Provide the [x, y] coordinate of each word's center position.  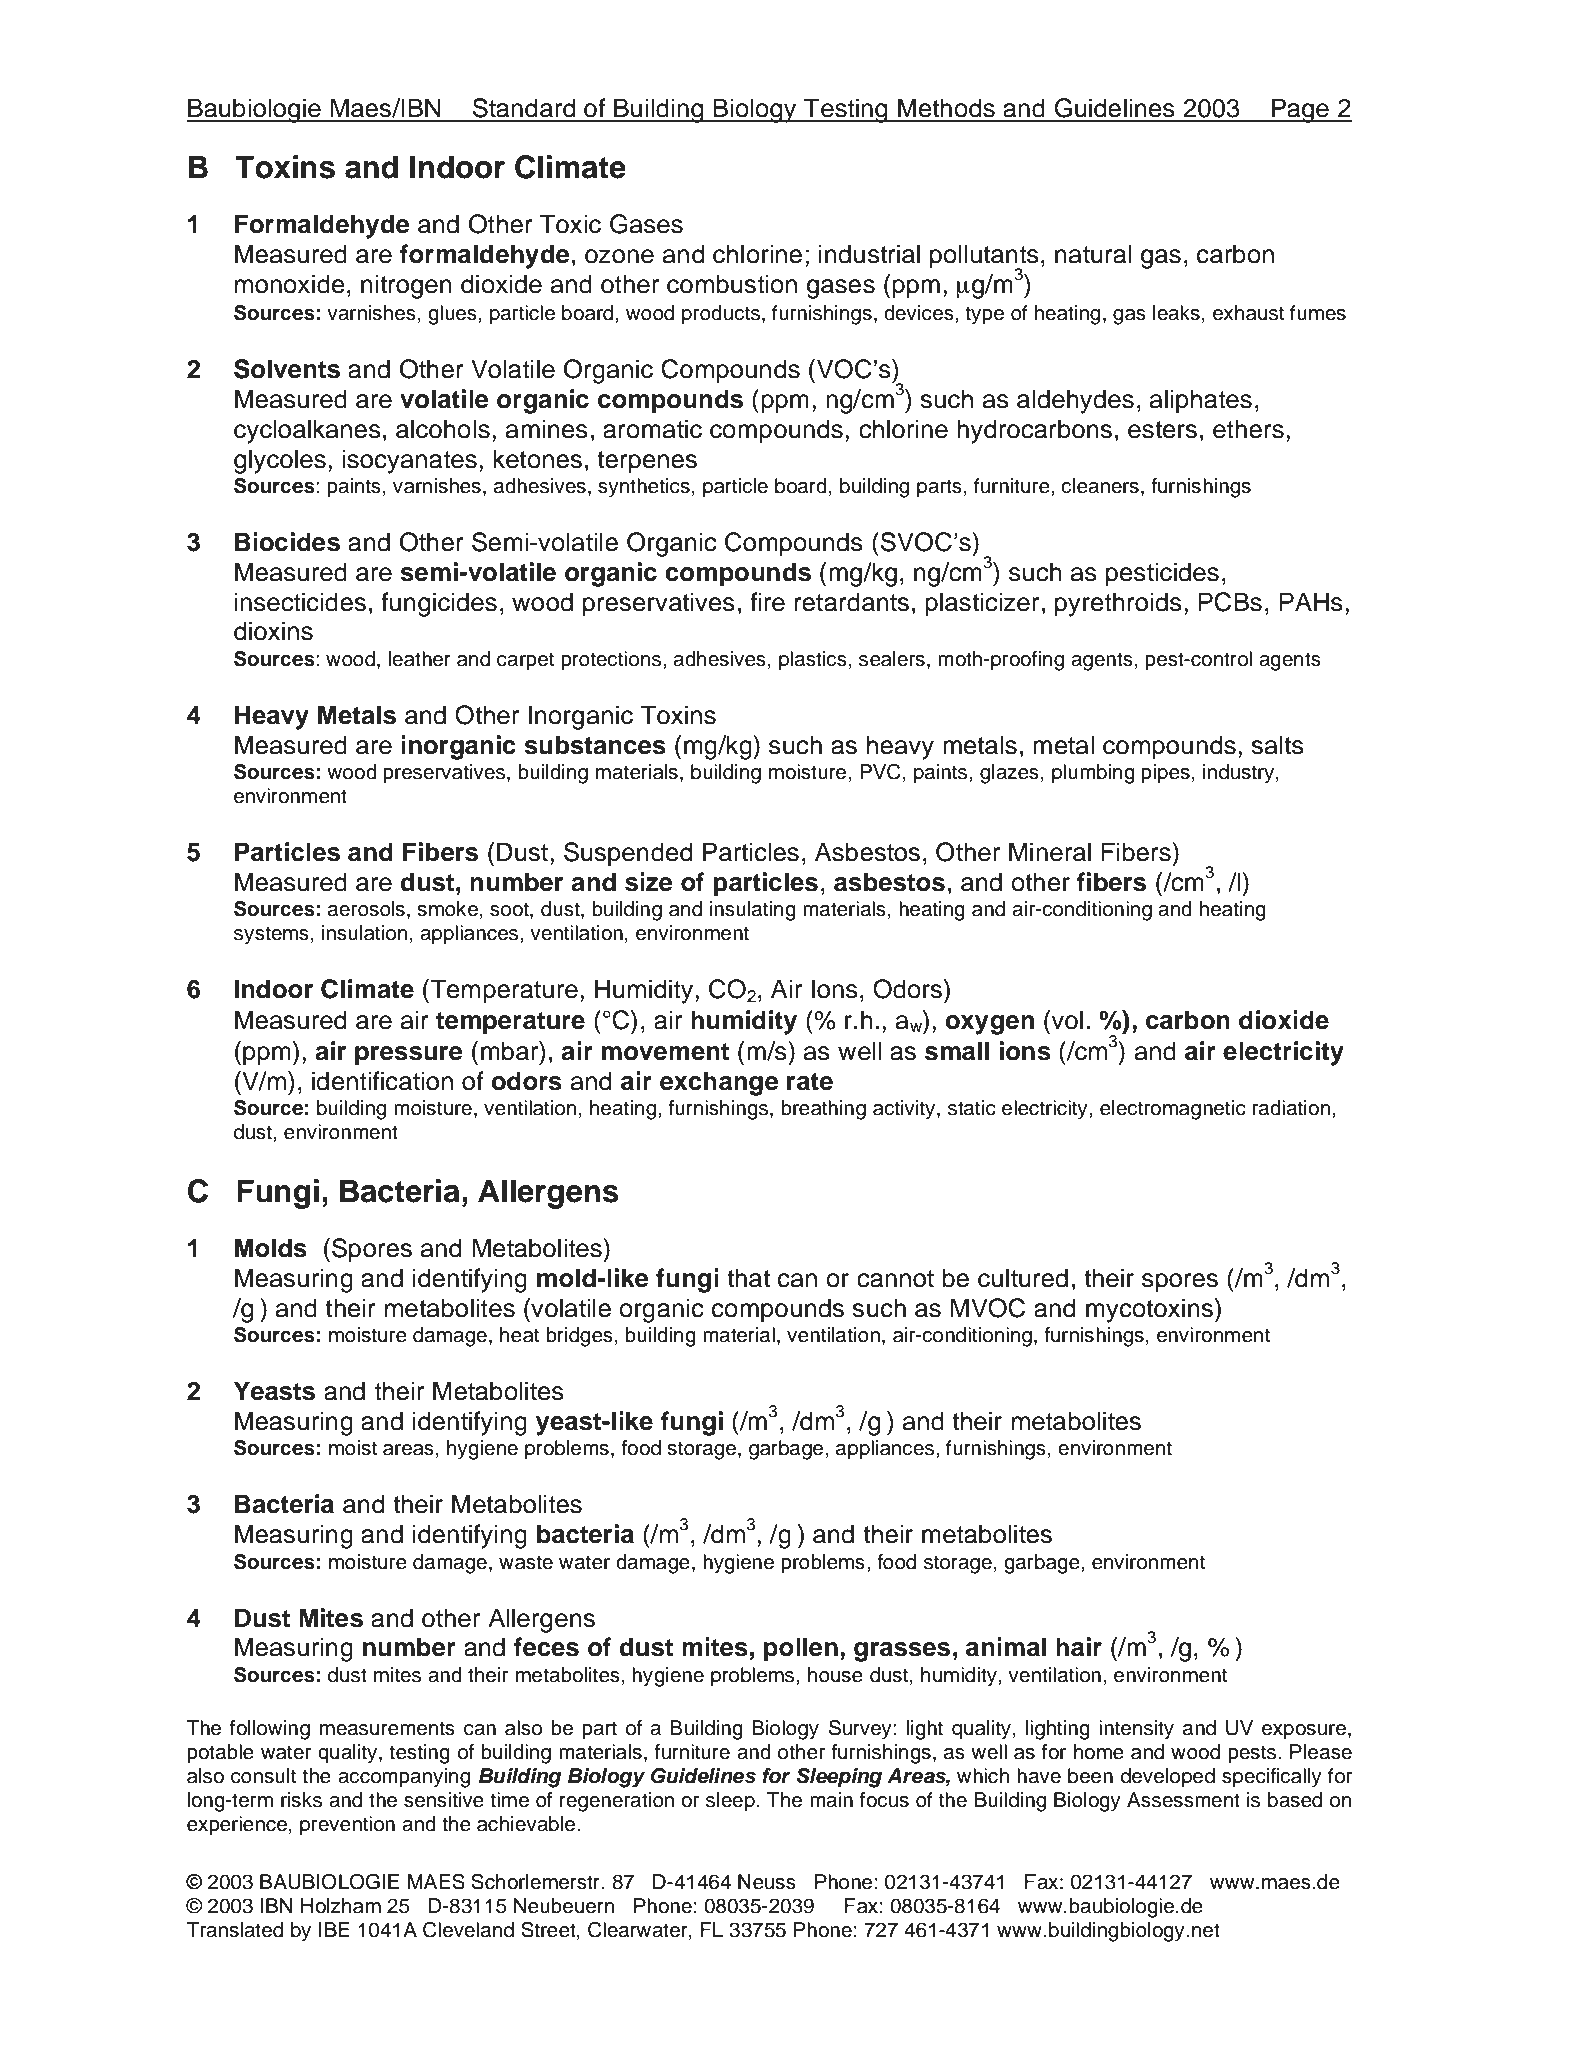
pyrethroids [1118, 604]
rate [810, 1082]
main [831, 1800]
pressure [409, 1056]
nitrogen [406, 286]
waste [526, 1562]
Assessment [1183, 1800]
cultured [1023, 1278]
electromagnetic [1173, 1110]
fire [767, 602]
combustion [732, 284]
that [748, 1278]
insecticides [300, 602]
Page [1300, 110]
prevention [347, 1826]
